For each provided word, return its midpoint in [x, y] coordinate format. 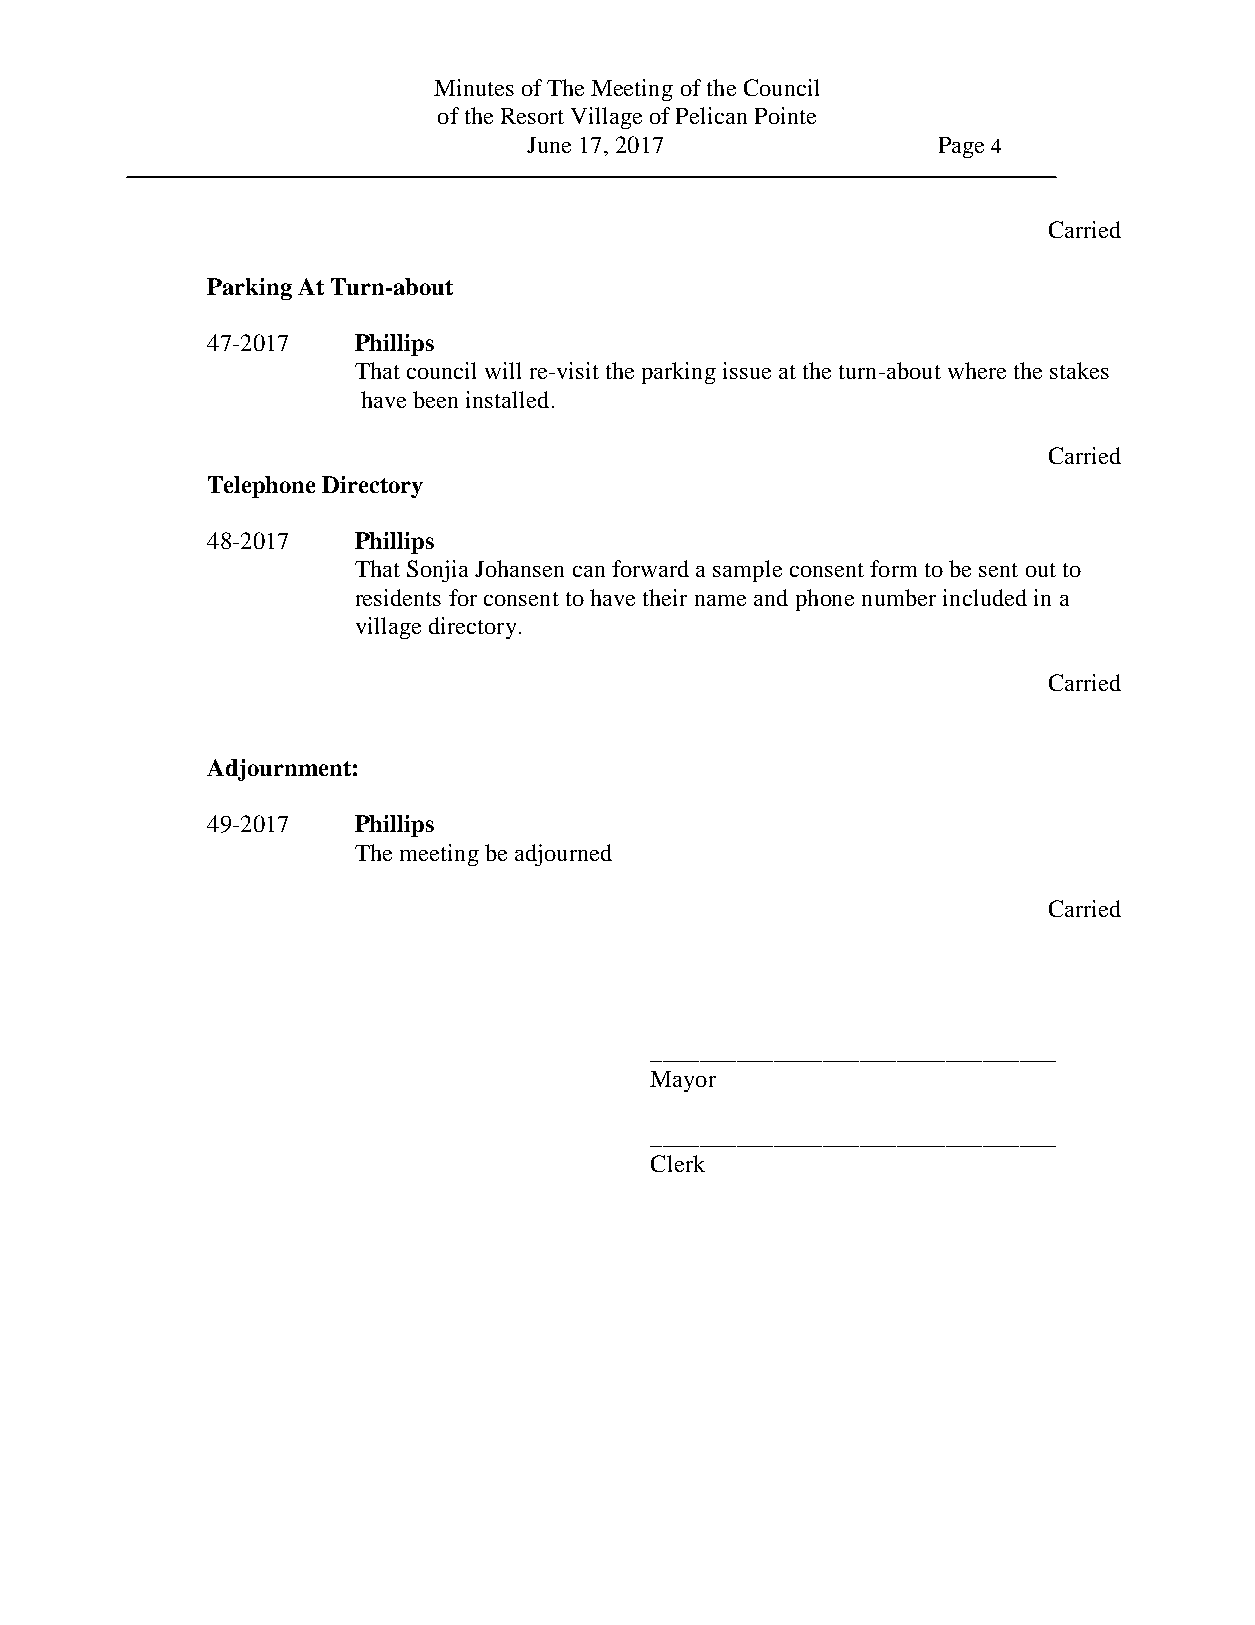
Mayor [683, 1081]
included [985, 597]
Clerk [678, 1163]
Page [961, 147]
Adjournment [279, 770]
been [435, 399]
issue [747, 370]
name [720, 600]
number [899, 597]
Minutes [474, 87]
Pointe [785, 115]
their [665, 597]
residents [398, 597]
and [771, 597]
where [977, 370]
